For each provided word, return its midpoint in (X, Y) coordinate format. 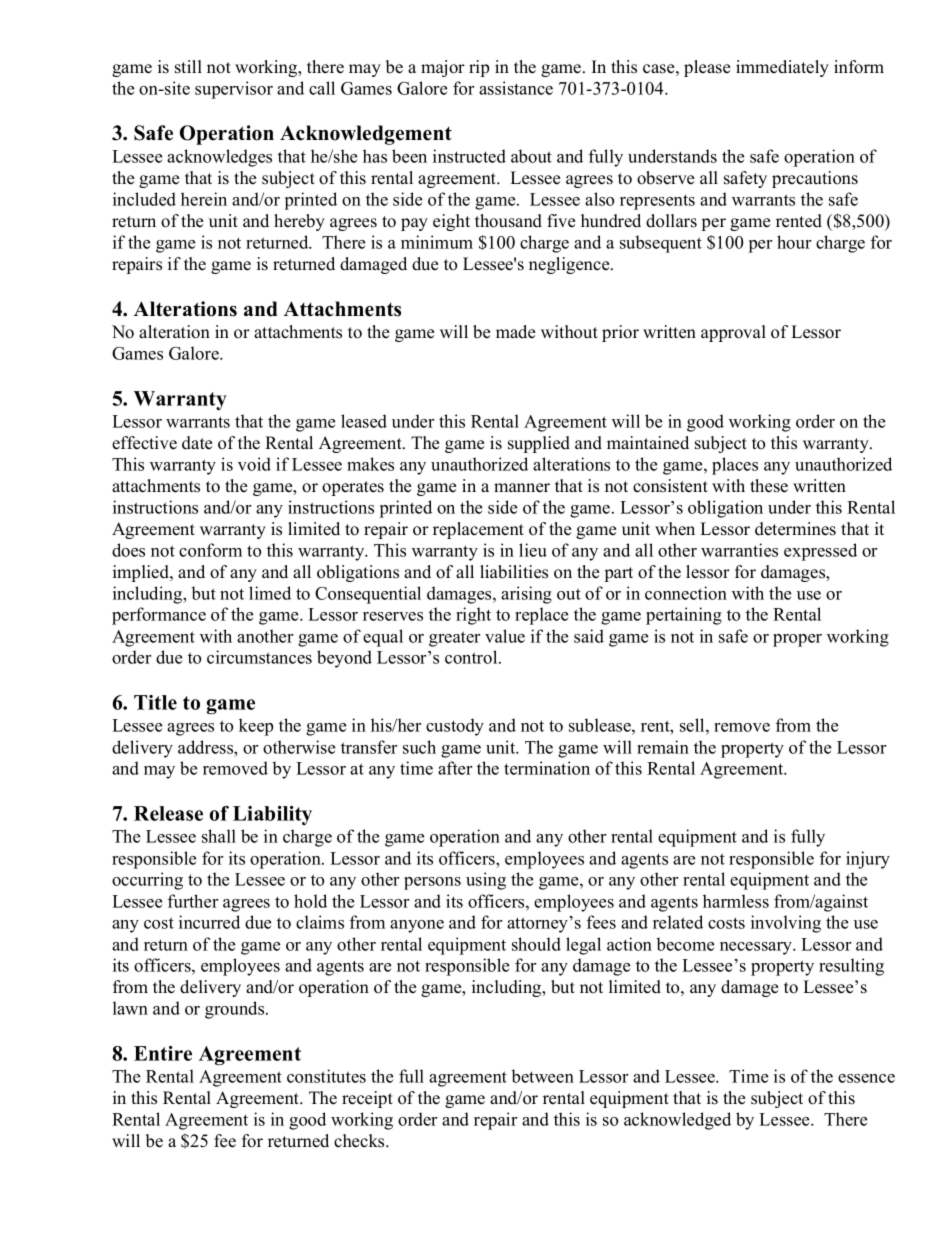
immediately (782, 68)
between (543, 1076)
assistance (516, 88)
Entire (163, 1053)
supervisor (234, 90)
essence (866, 1078)
